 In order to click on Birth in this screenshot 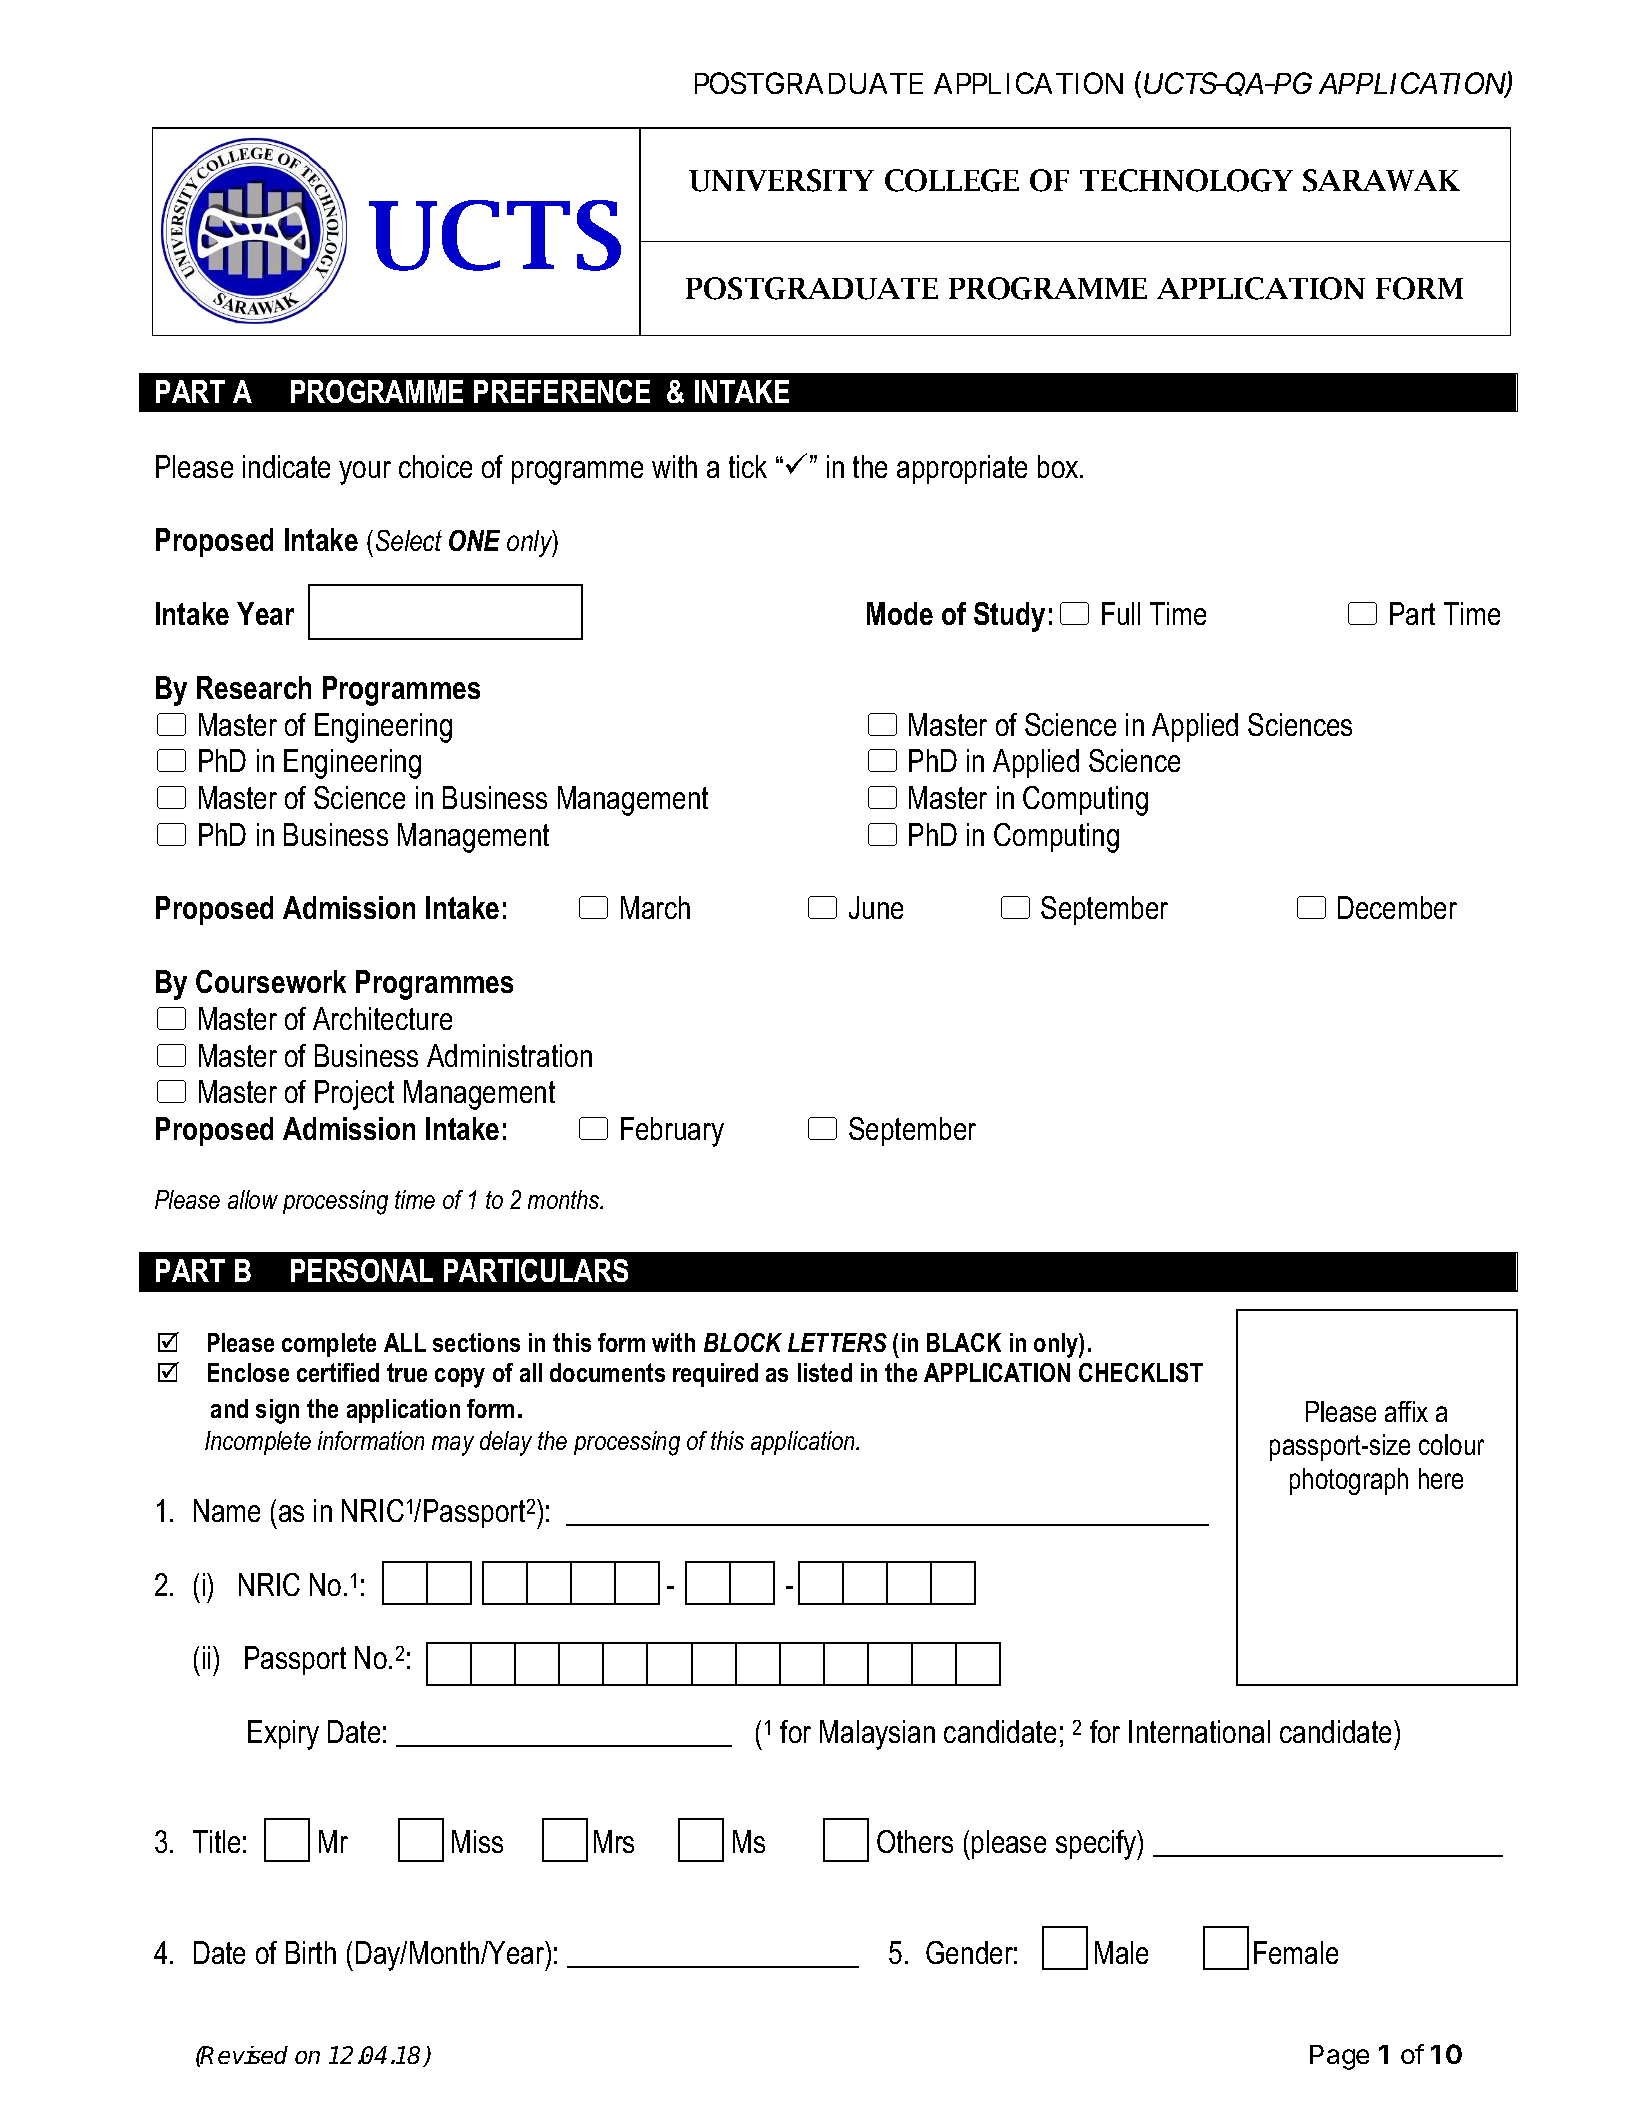, I will do `click(311, 1952)`.
